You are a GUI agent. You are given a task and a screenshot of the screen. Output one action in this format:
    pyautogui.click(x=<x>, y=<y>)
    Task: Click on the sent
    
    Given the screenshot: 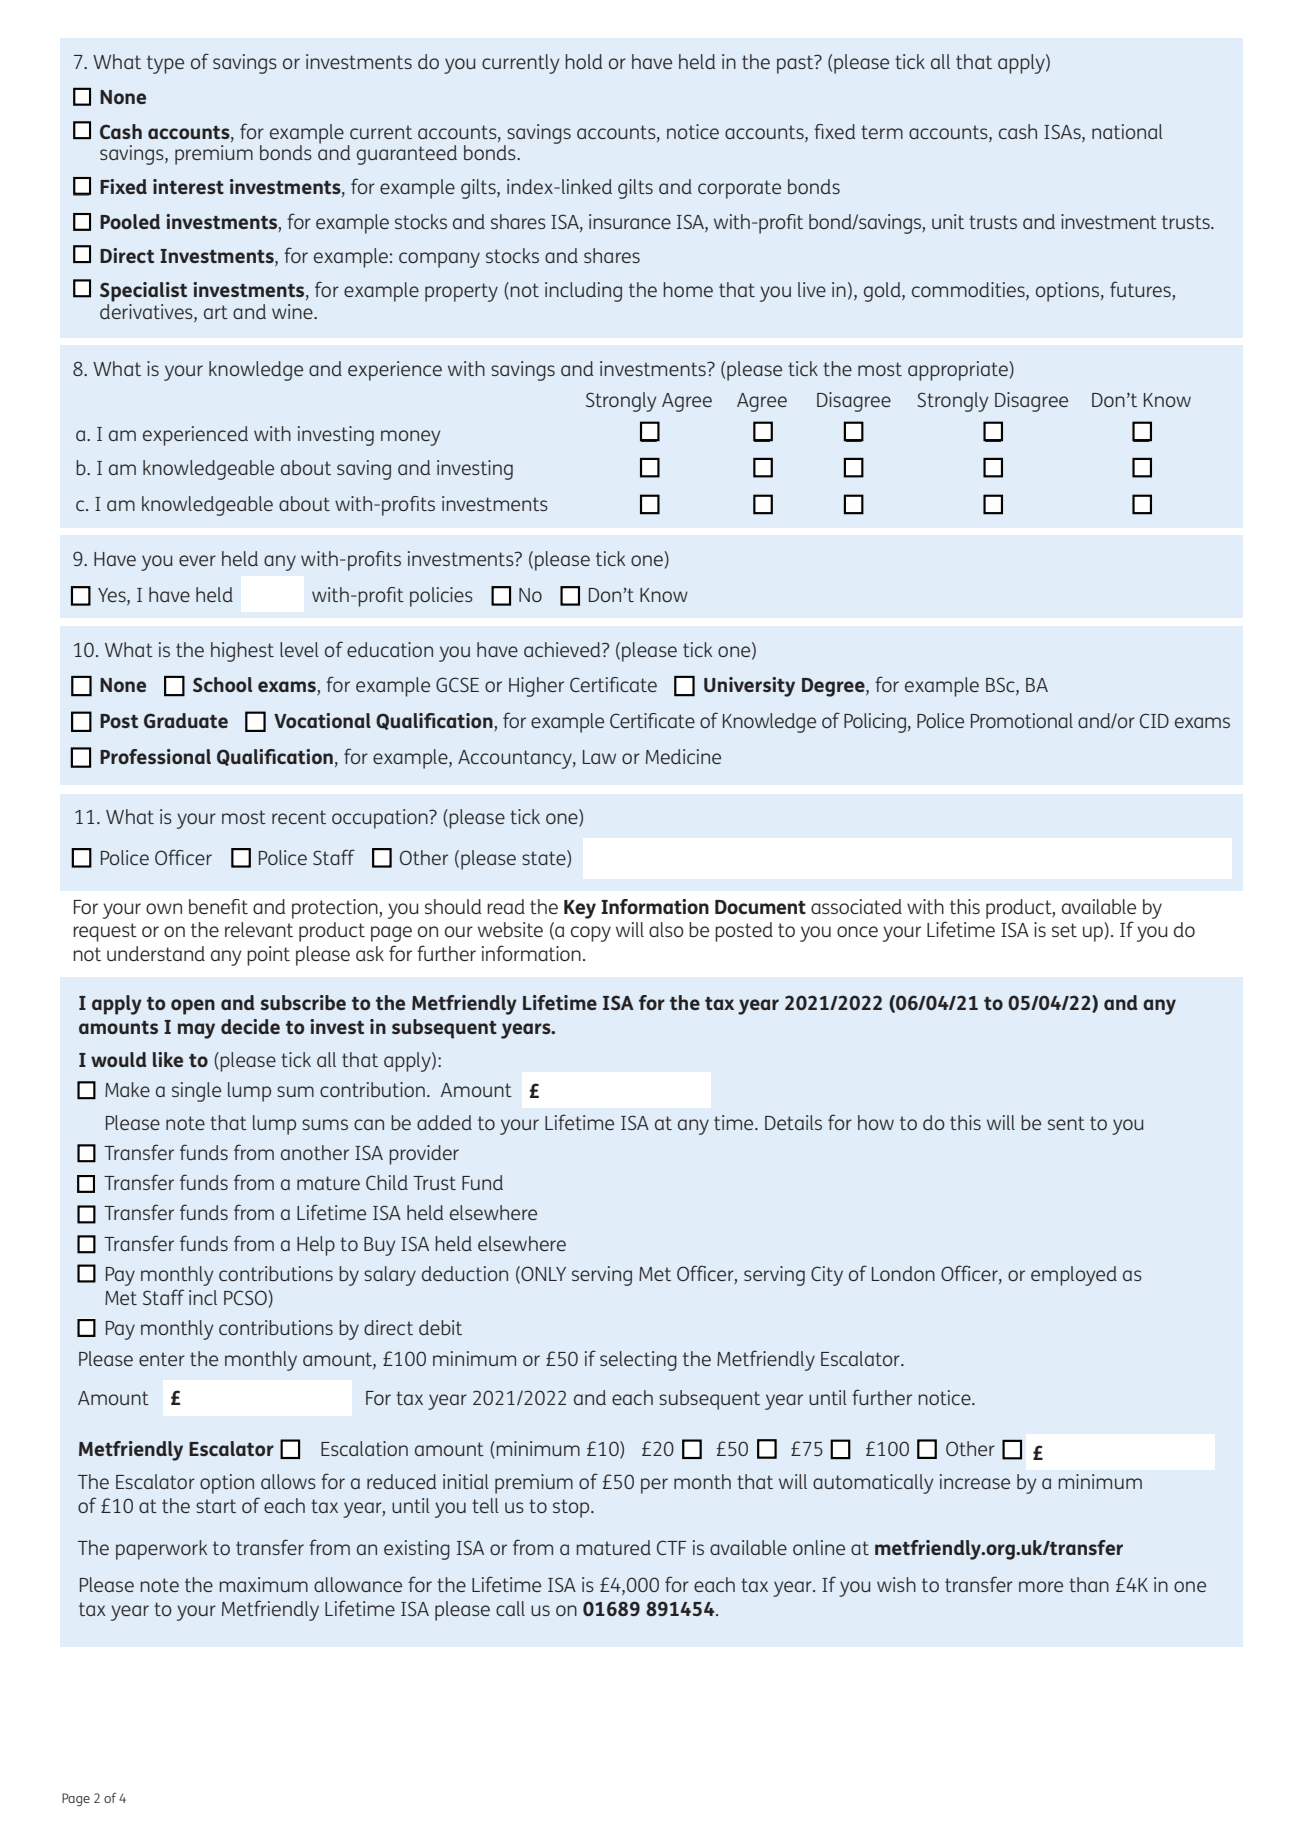 What is the action you would take?
    pyautogui.click(x=1066, y=1123)
